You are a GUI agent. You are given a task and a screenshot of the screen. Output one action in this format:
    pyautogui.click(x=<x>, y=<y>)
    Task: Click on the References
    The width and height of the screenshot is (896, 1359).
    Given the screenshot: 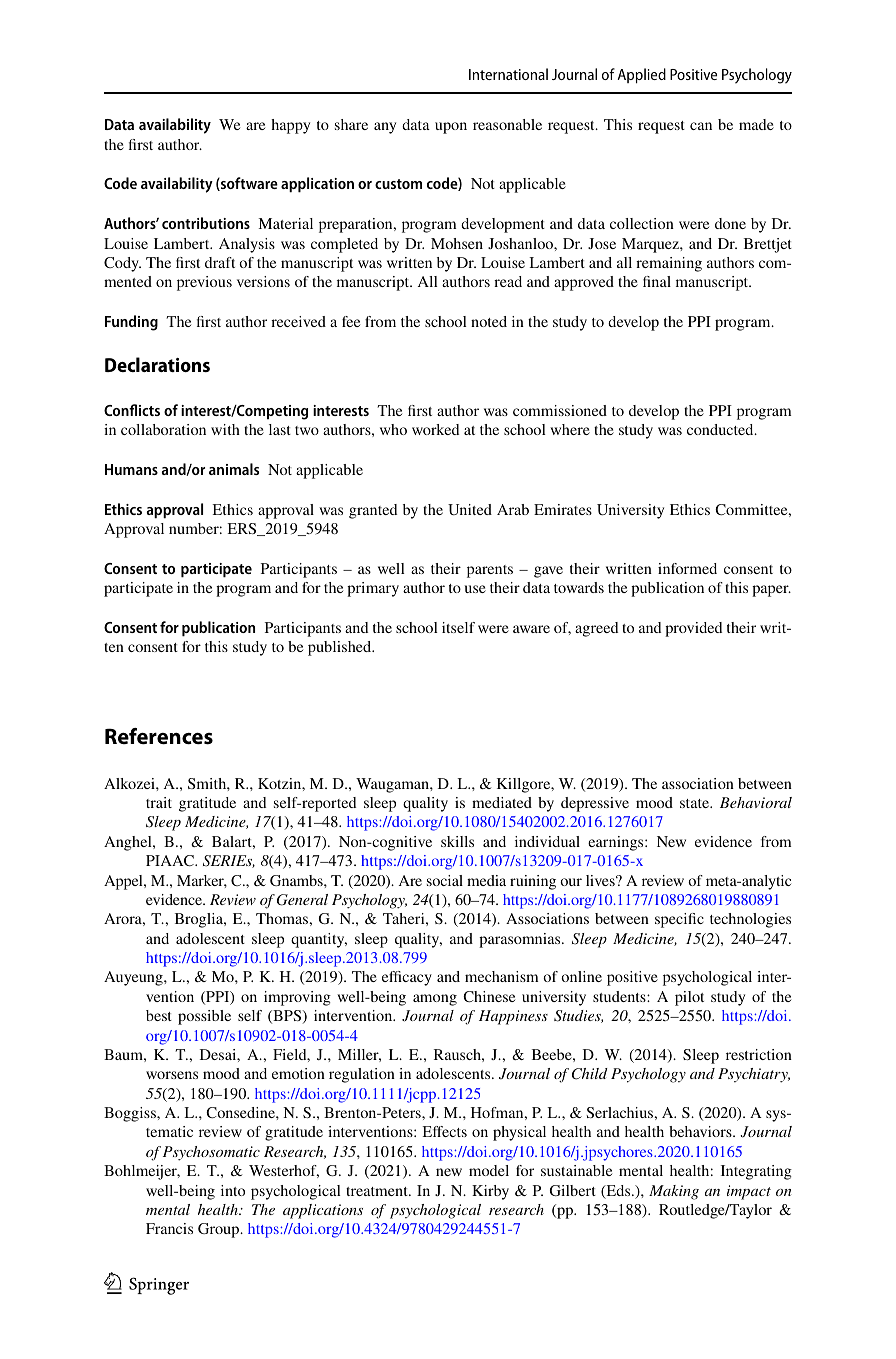 What is the action you would take?
    pyautogui.click(x=159, y=736)
